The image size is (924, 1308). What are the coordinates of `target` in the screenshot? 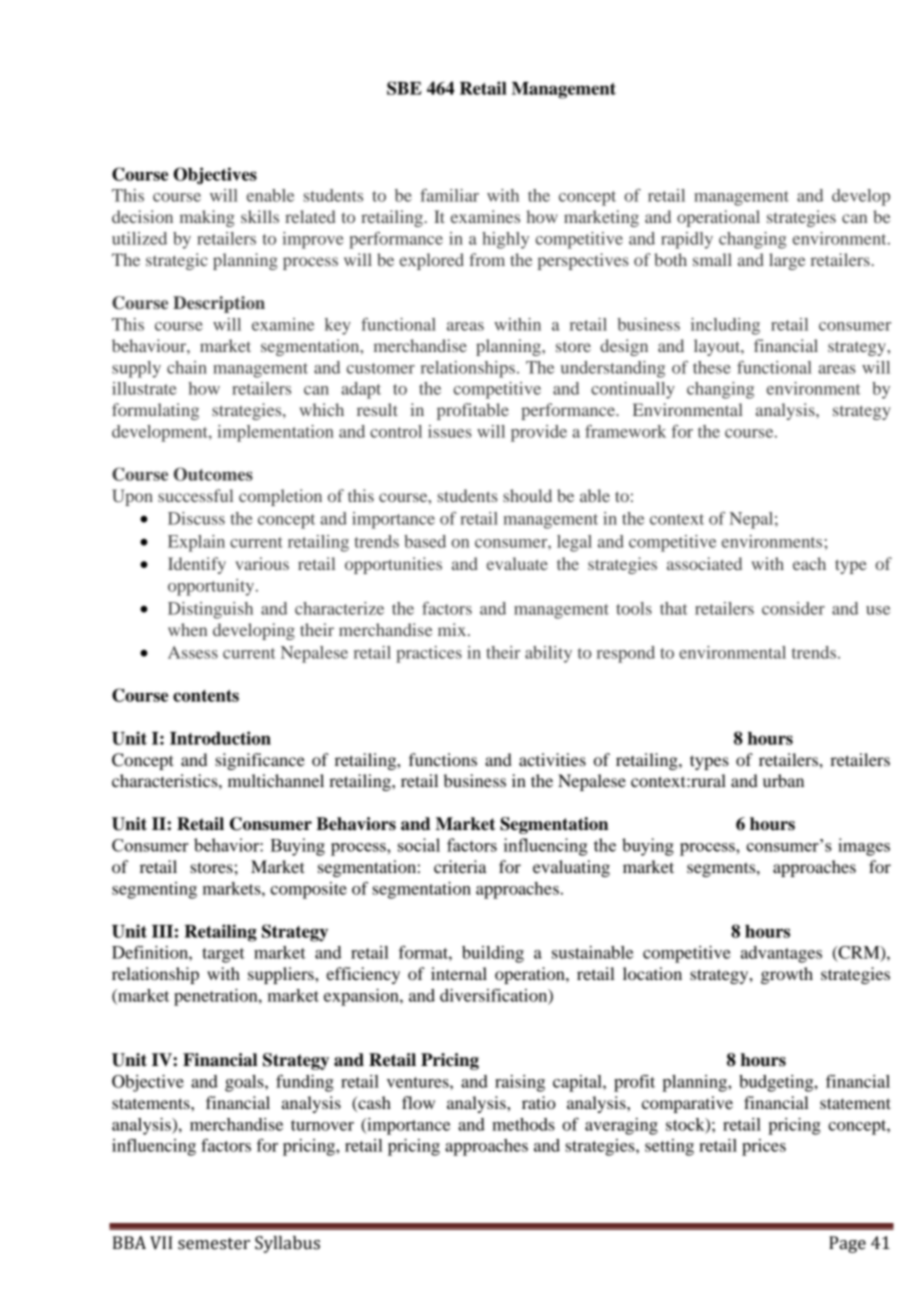 It's located at (223, 955).
